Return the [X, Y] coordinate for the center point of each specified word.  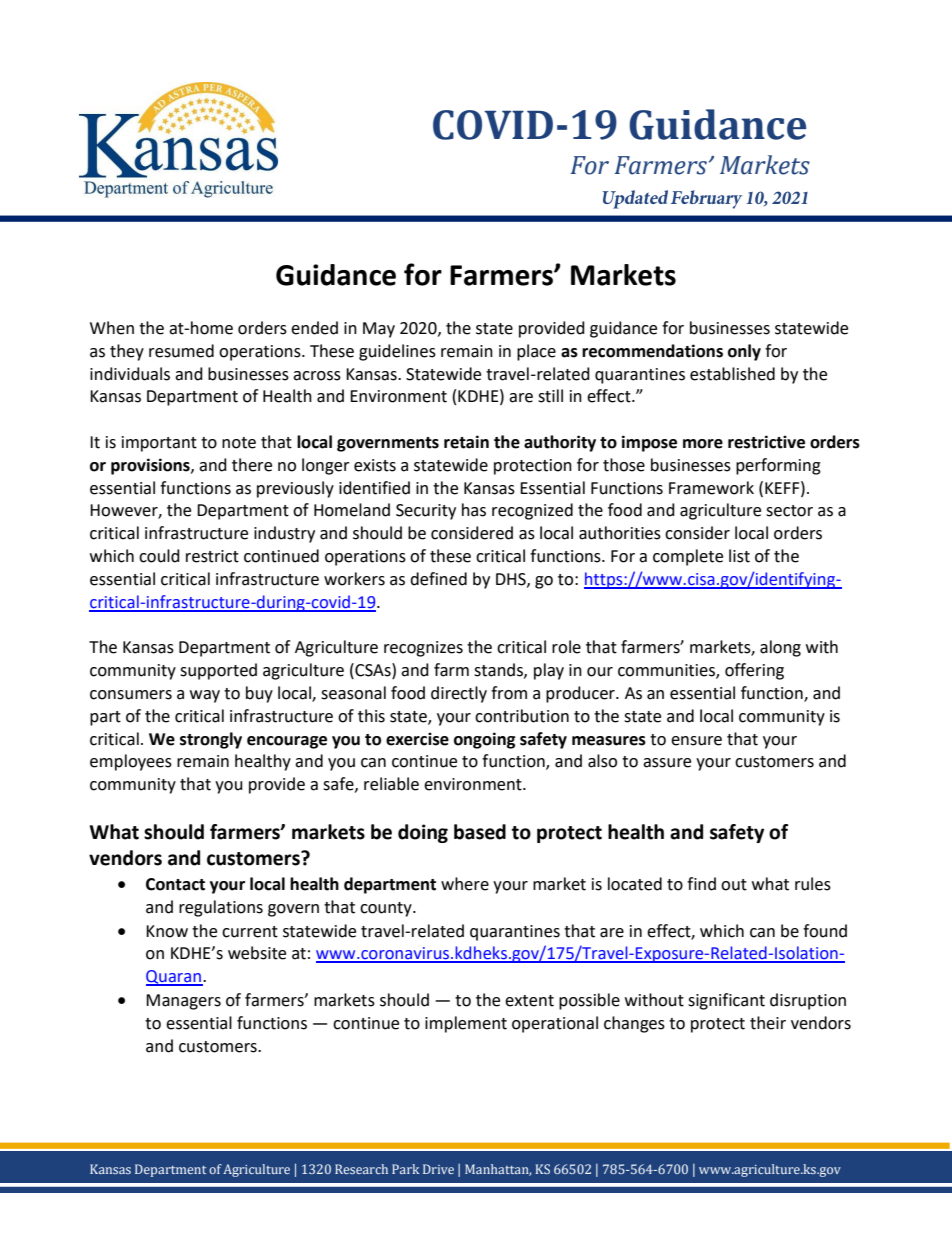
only [744, 352]
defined [438, 579]
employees [131, 762]
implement [466, 1024]
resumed [181, 351]
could [159, 556]
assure [667, 763]
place [536, 352]
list [739, 556]
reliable [391, 784]
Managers [183, 1002]
